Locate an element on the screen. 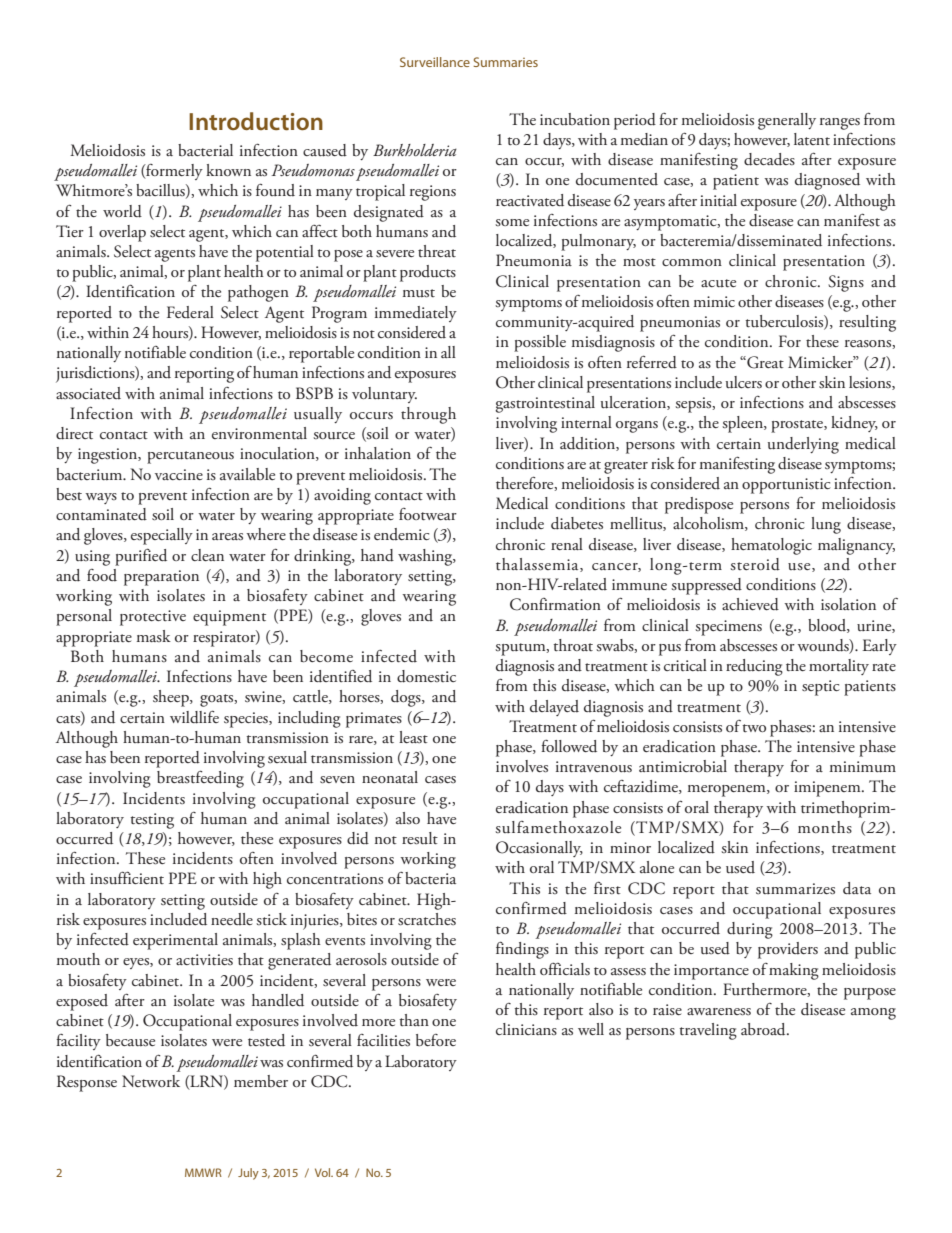 Image resolution: width=952 pixels, height=1233 pixels. abroad is located at coordinates (764, 1029).
